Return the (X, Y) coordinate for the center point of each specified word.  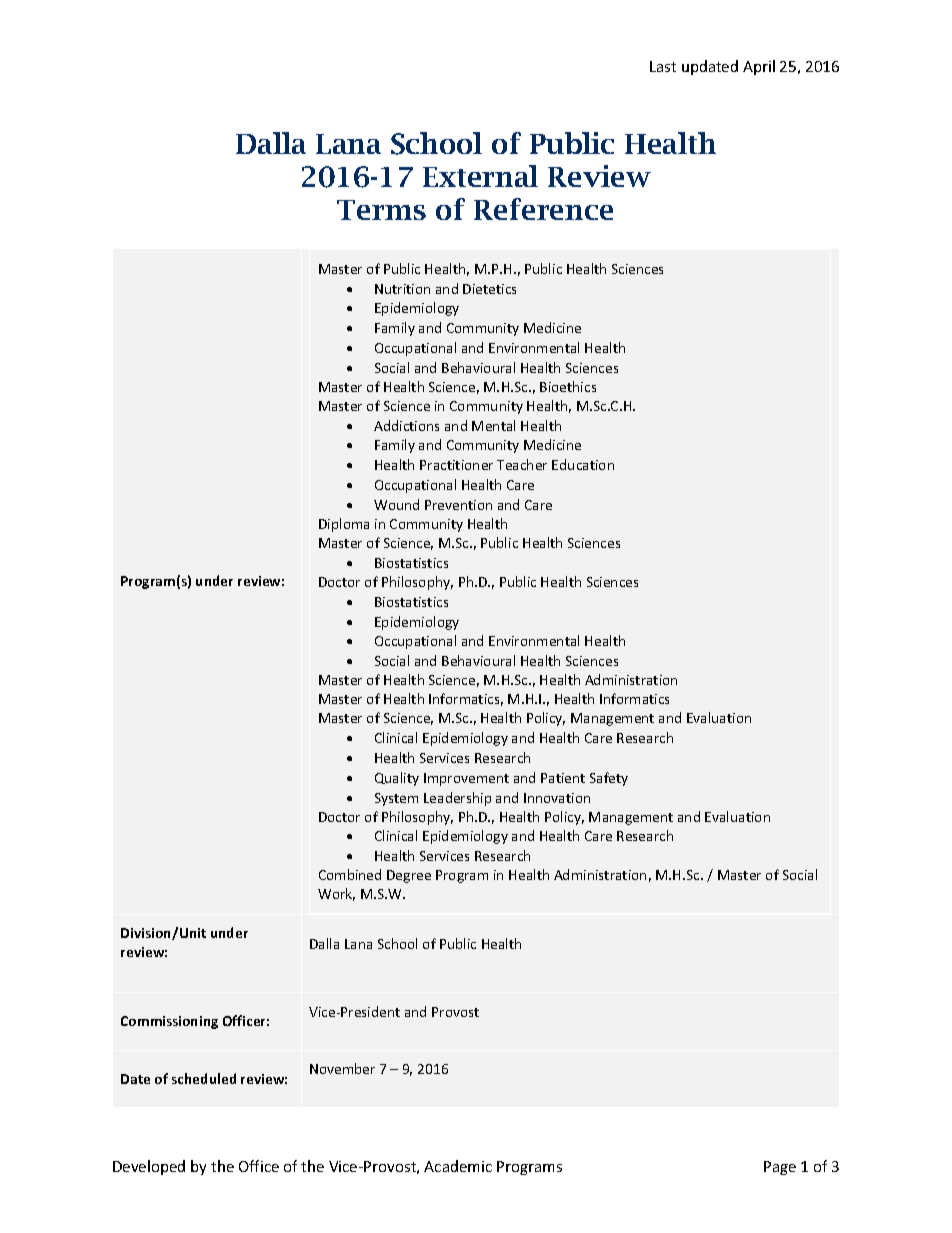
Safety (609, 779)
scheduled (204, 1078)
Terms (381, 210)
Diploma (344, 525)
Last (663, 66)
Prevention (458, 505)
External (480, 176)
